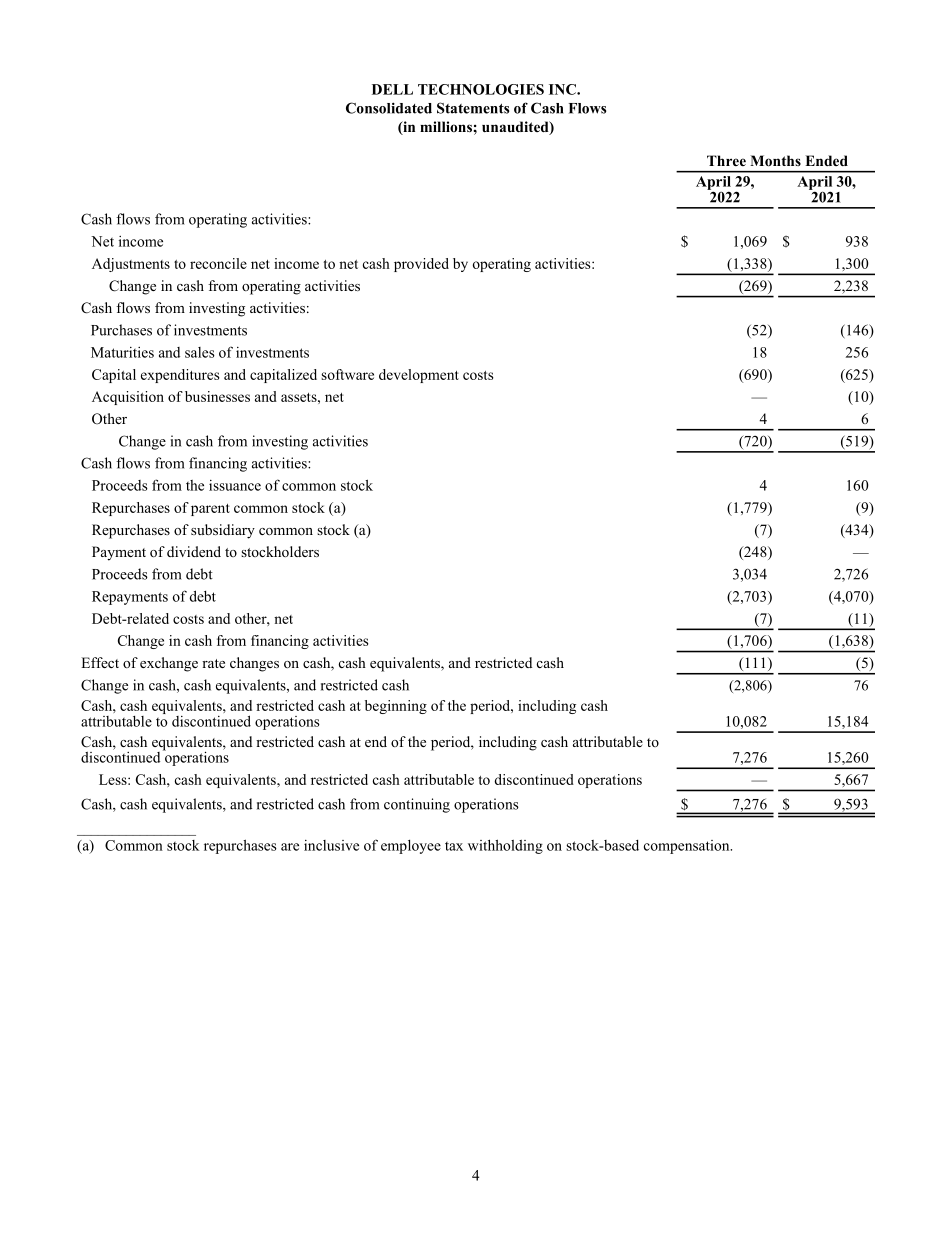  Describe the element at coordinates (217, 396) in the image. I see `businesses` at that location.
